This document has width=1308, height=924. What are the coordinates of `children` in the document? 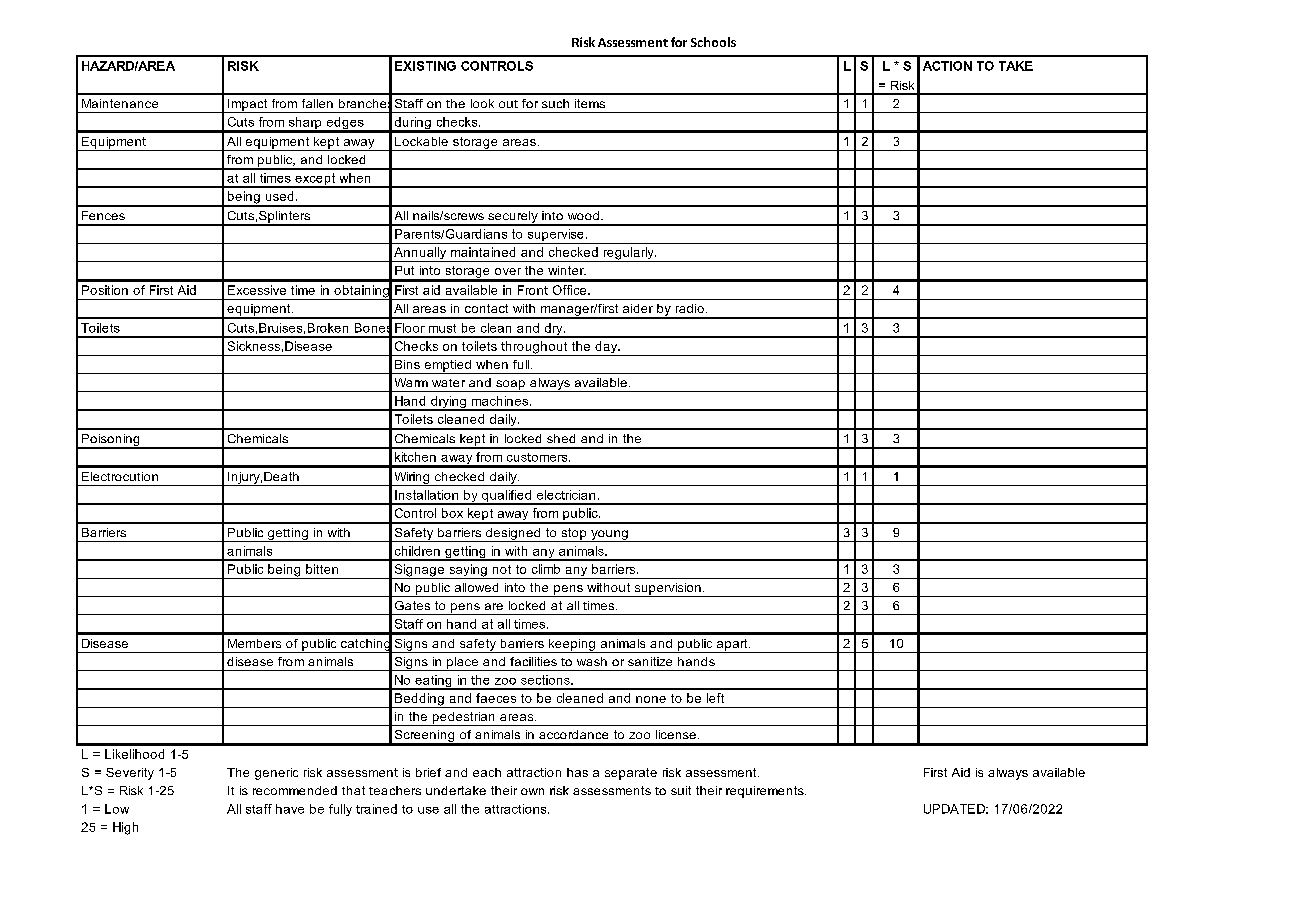 It's located at (417, 551).
